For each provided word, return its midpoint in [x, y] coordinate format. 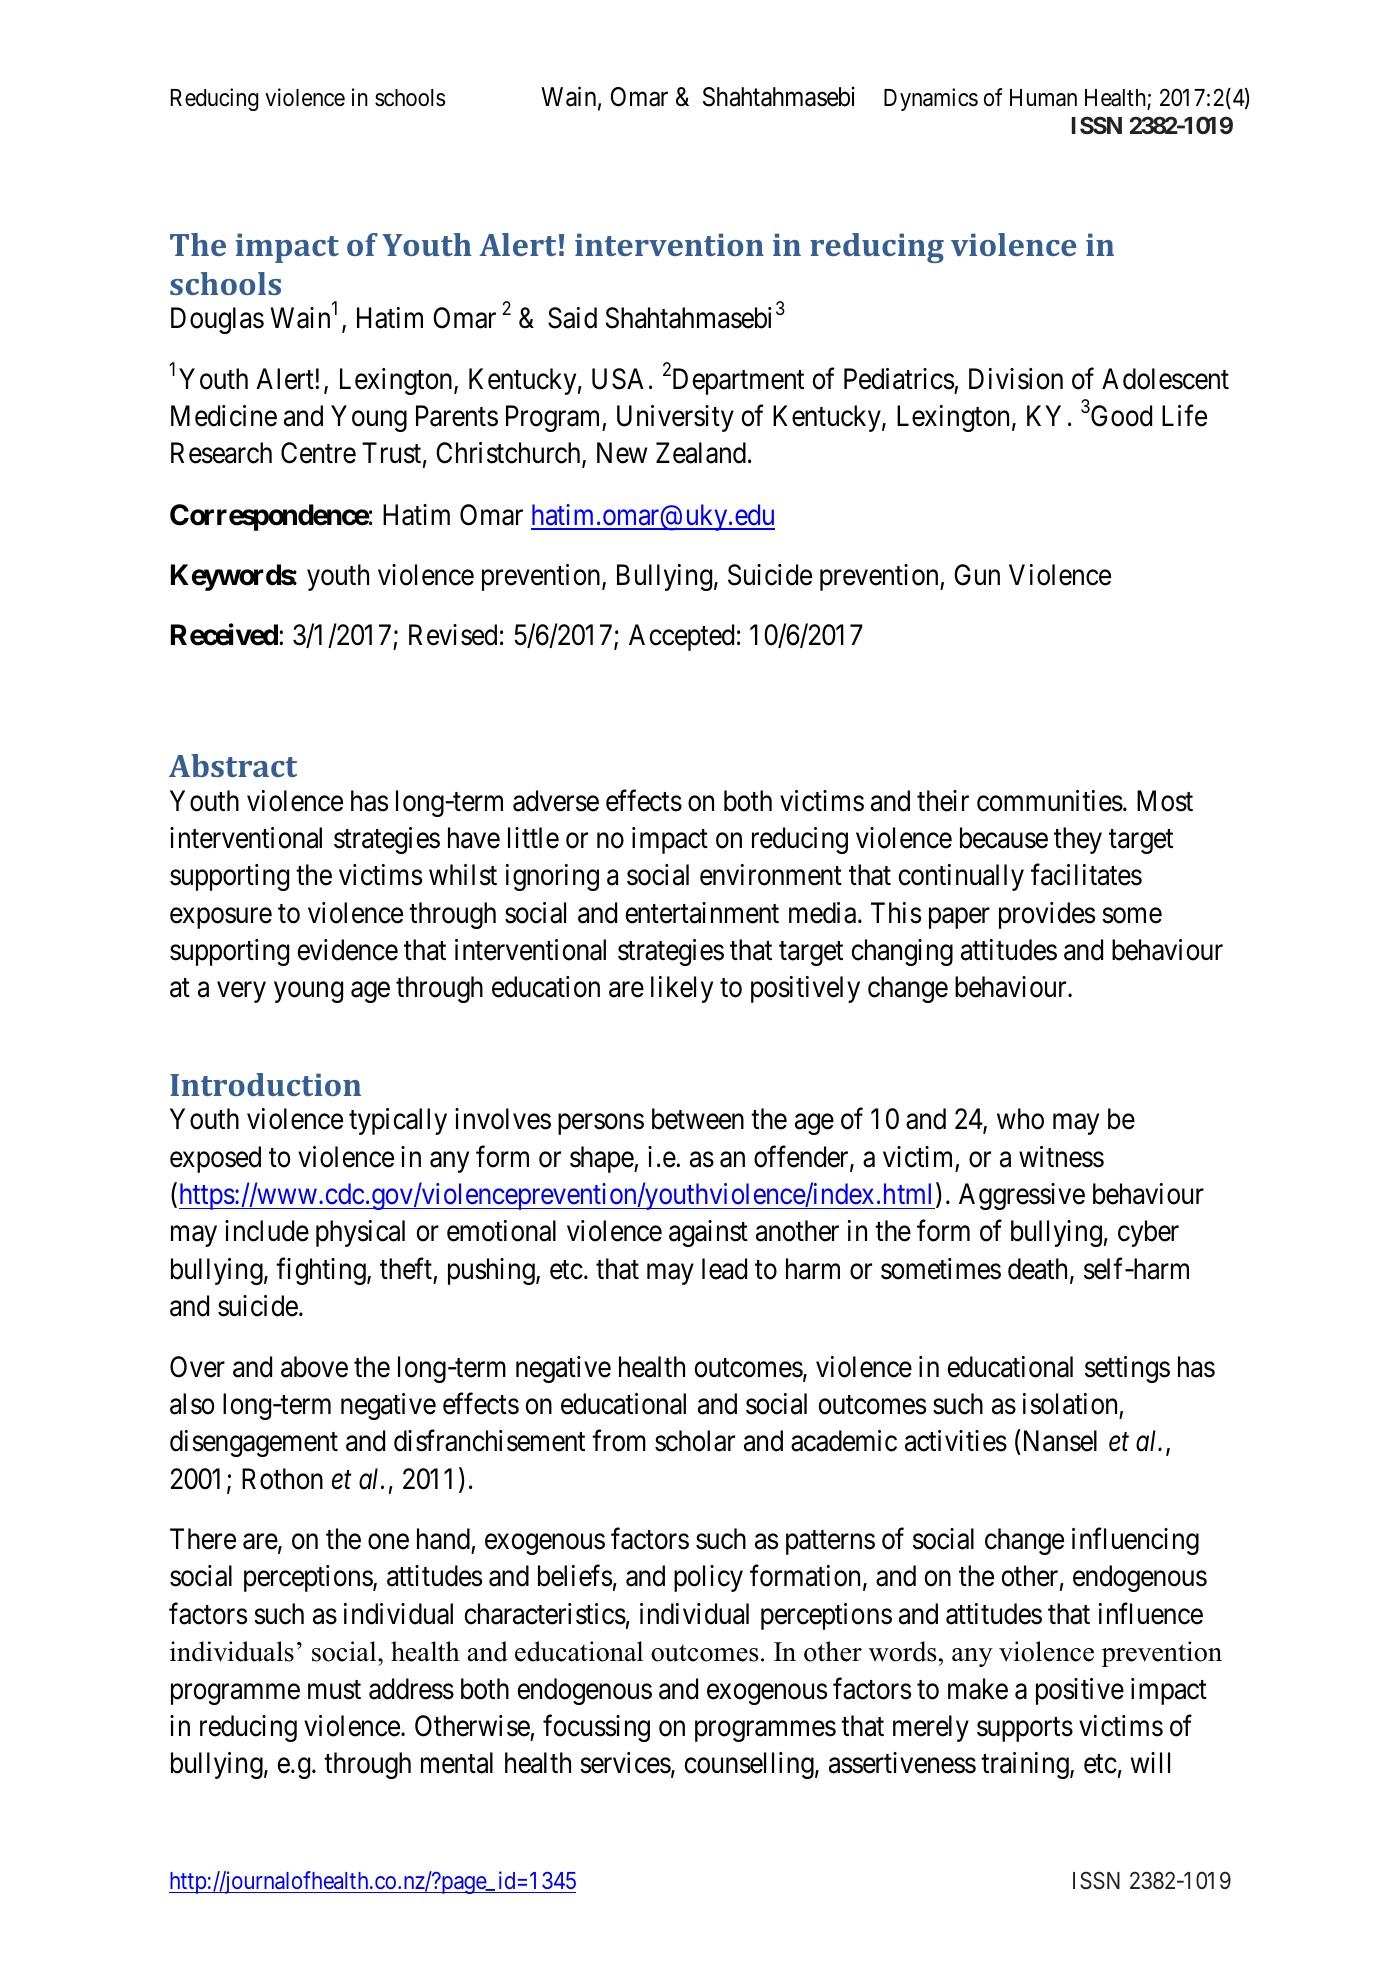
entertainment [702, 913]
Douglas [217, 320]
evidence [347, 950]
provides [1047, 915]
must [334, 1690]
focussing [596, 1728]
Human [1043, 98]
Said [572, 318]
